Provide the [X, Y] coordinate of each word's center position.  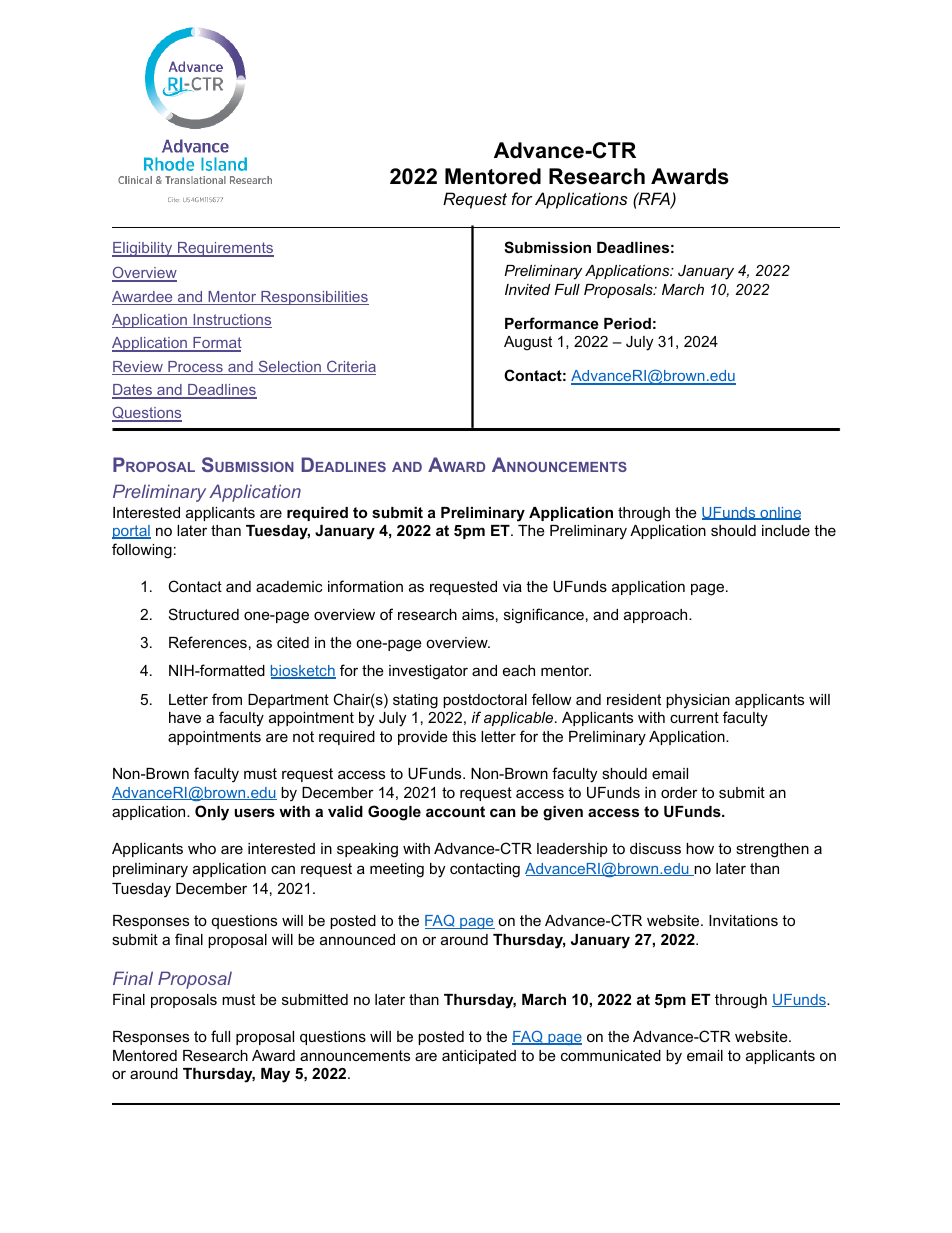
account [455, 811]
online [779, 513]
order [679, 792]
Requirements [225, 249]
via [512, 586]
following [142, 551]
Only [212, 813]
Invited [527, 289]
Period [627, 323]
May [275, 1075]
